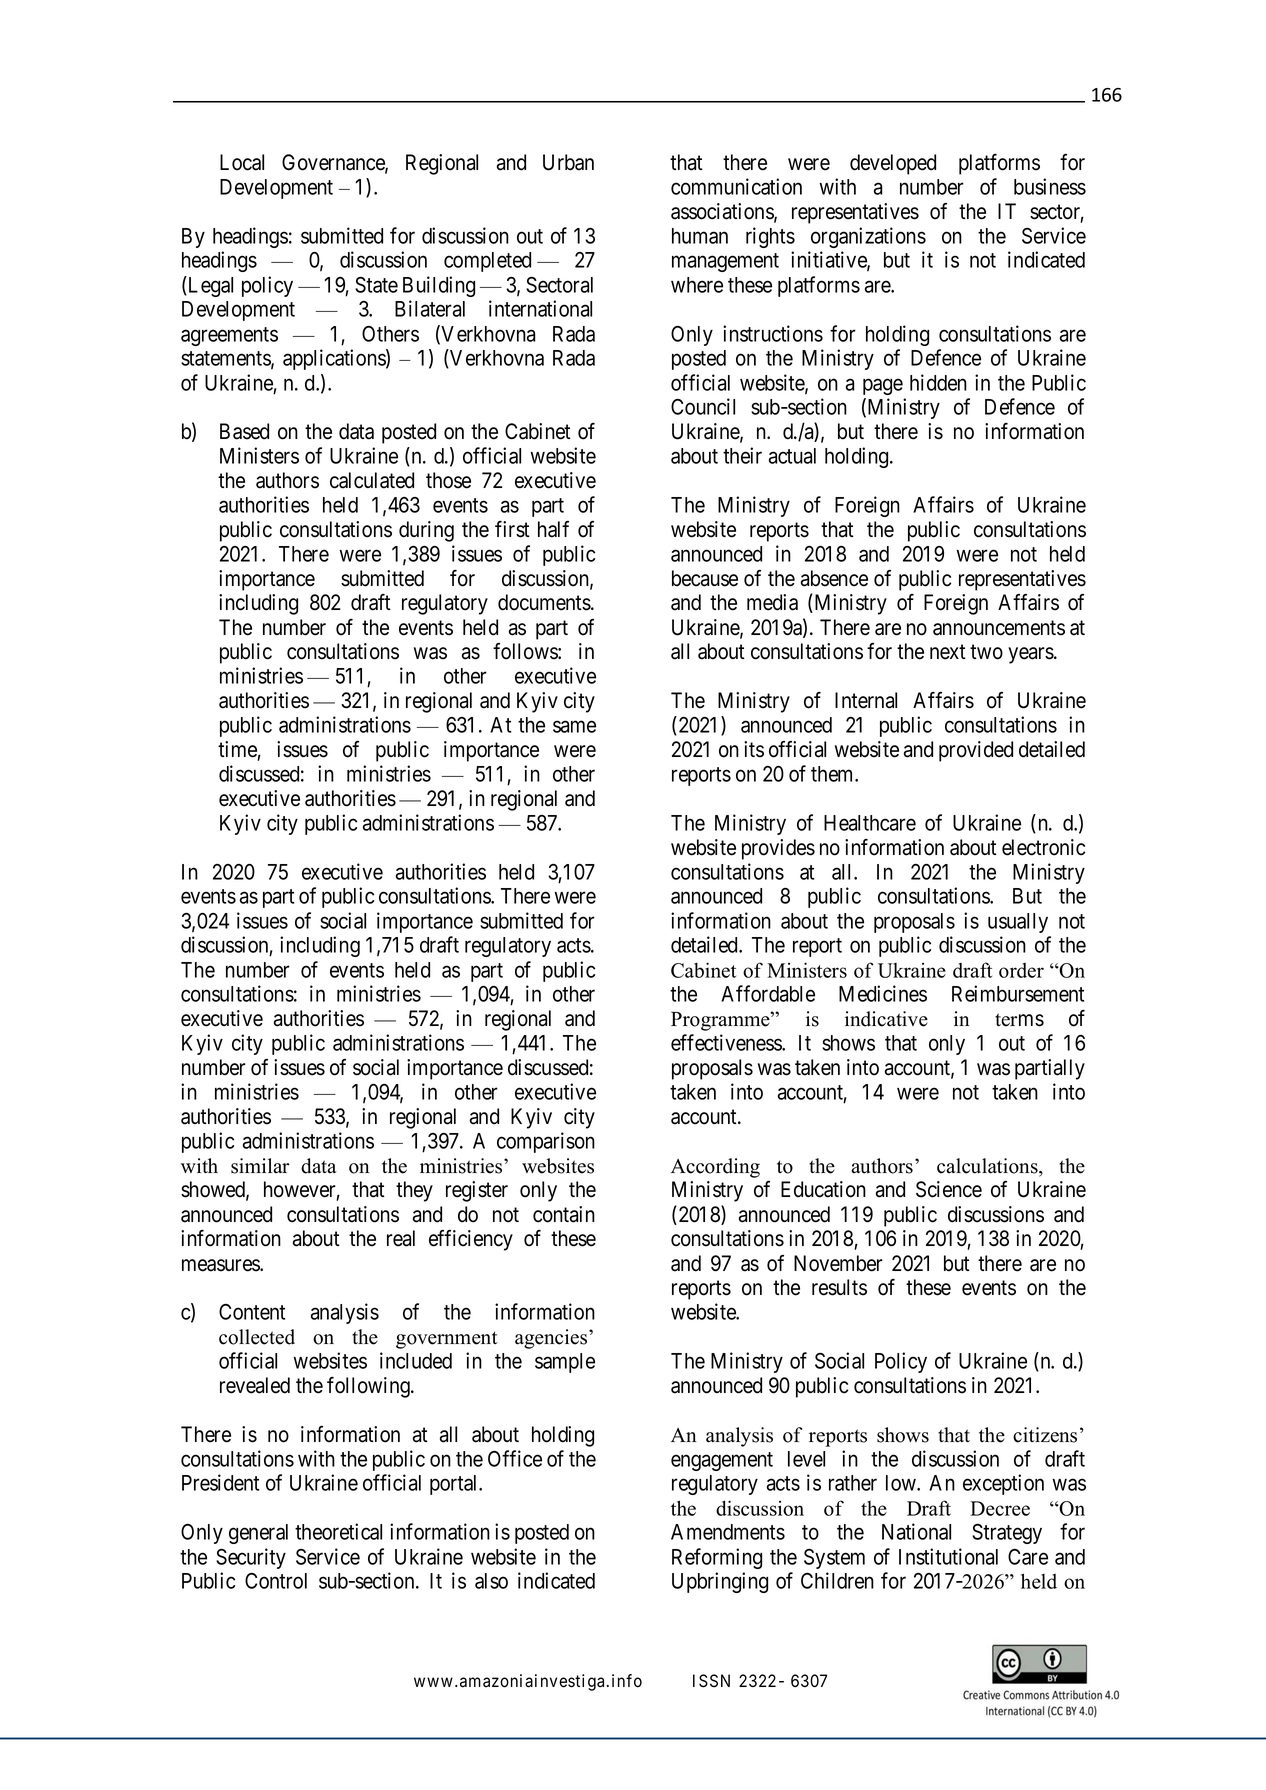 The width and height of the screenshot is (1266, 1790). I want to click on Content, so click(252, 1312).
